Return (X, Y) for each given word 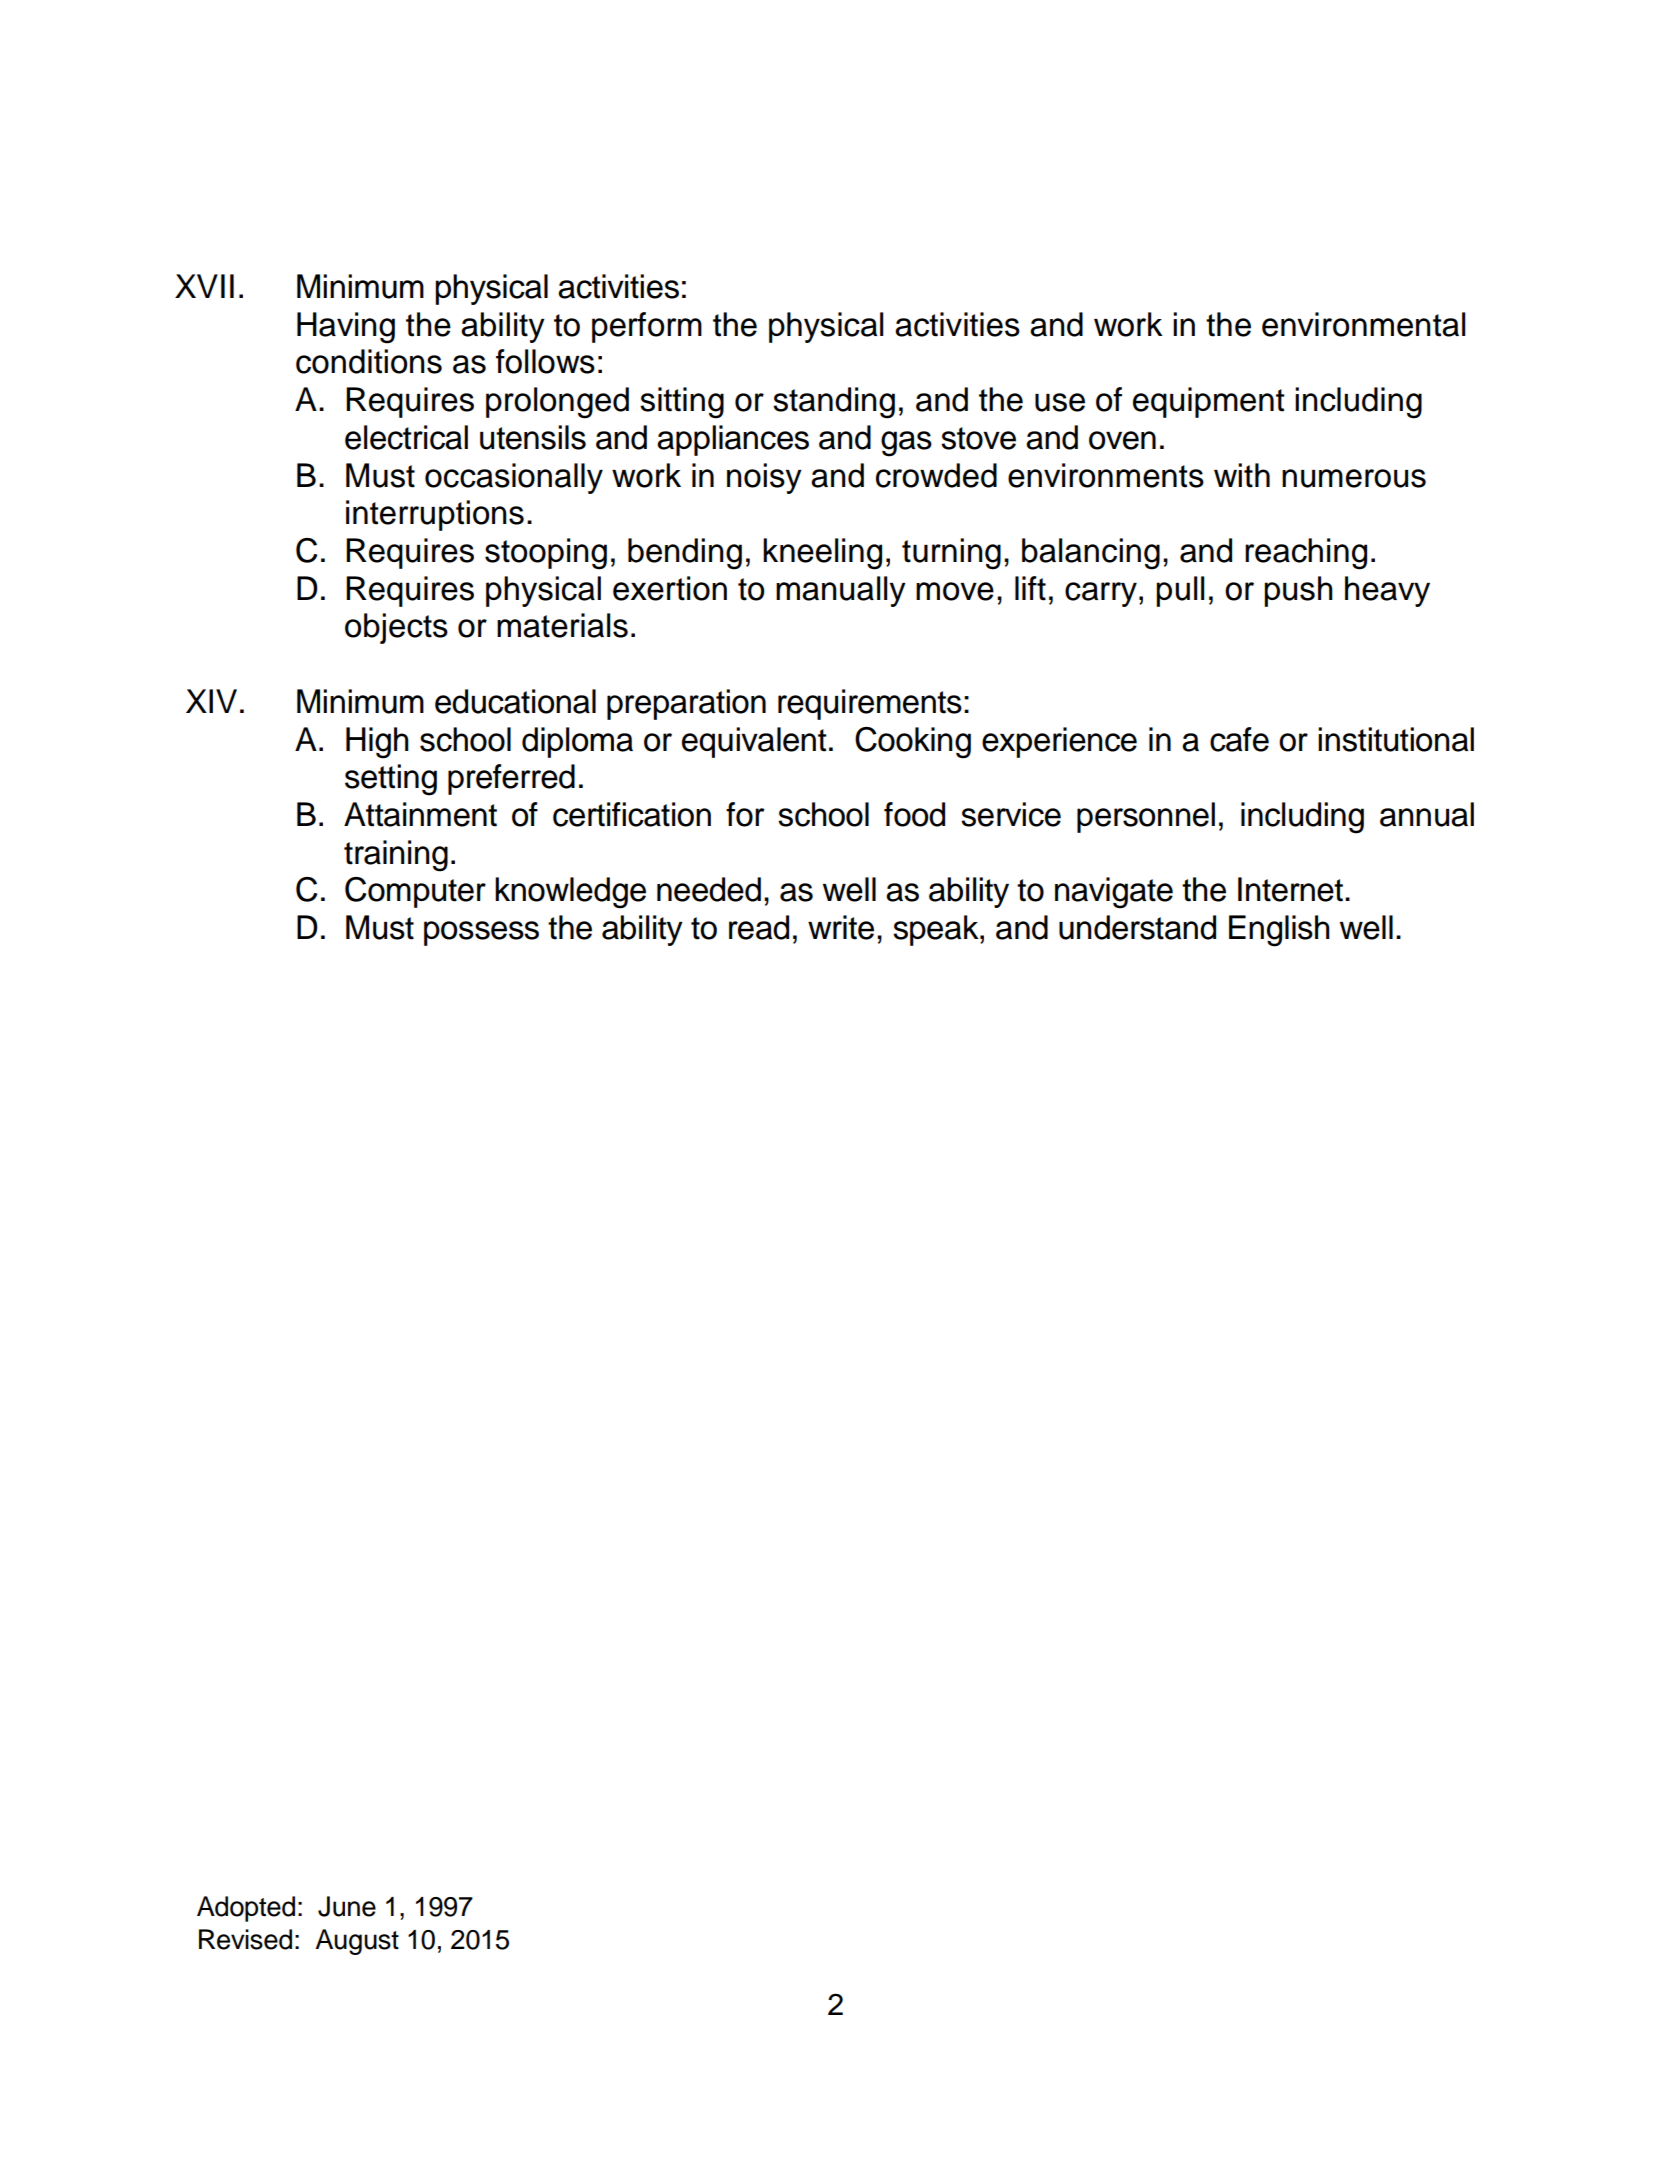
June (347, 1906)
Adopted (246, 1909)
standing (834, 403)
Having (346, 328)
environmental (1364, 324)
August (357, 1942)
